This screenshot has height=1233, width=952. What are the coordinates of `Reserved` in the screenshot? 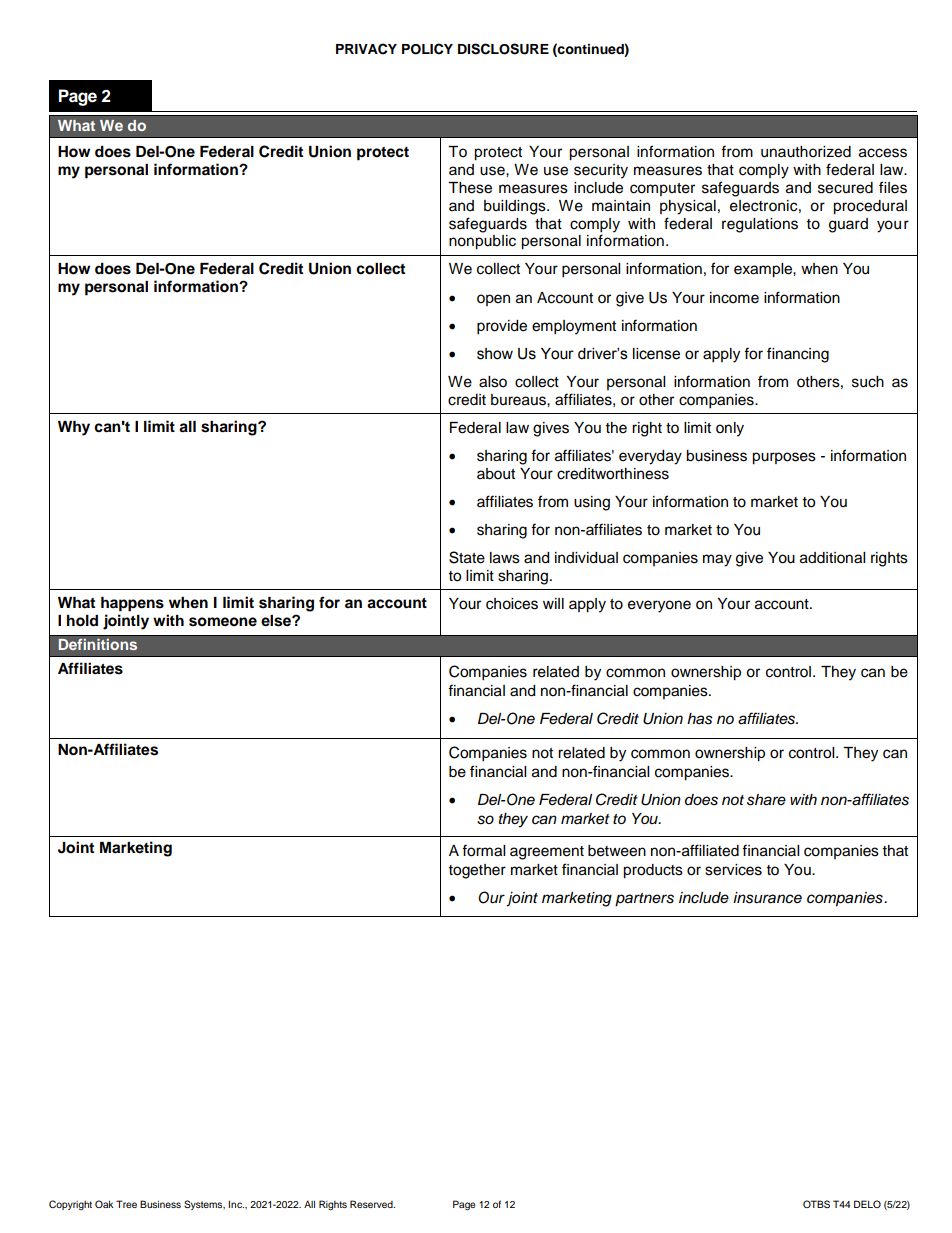 It's located at (372, 1204).
